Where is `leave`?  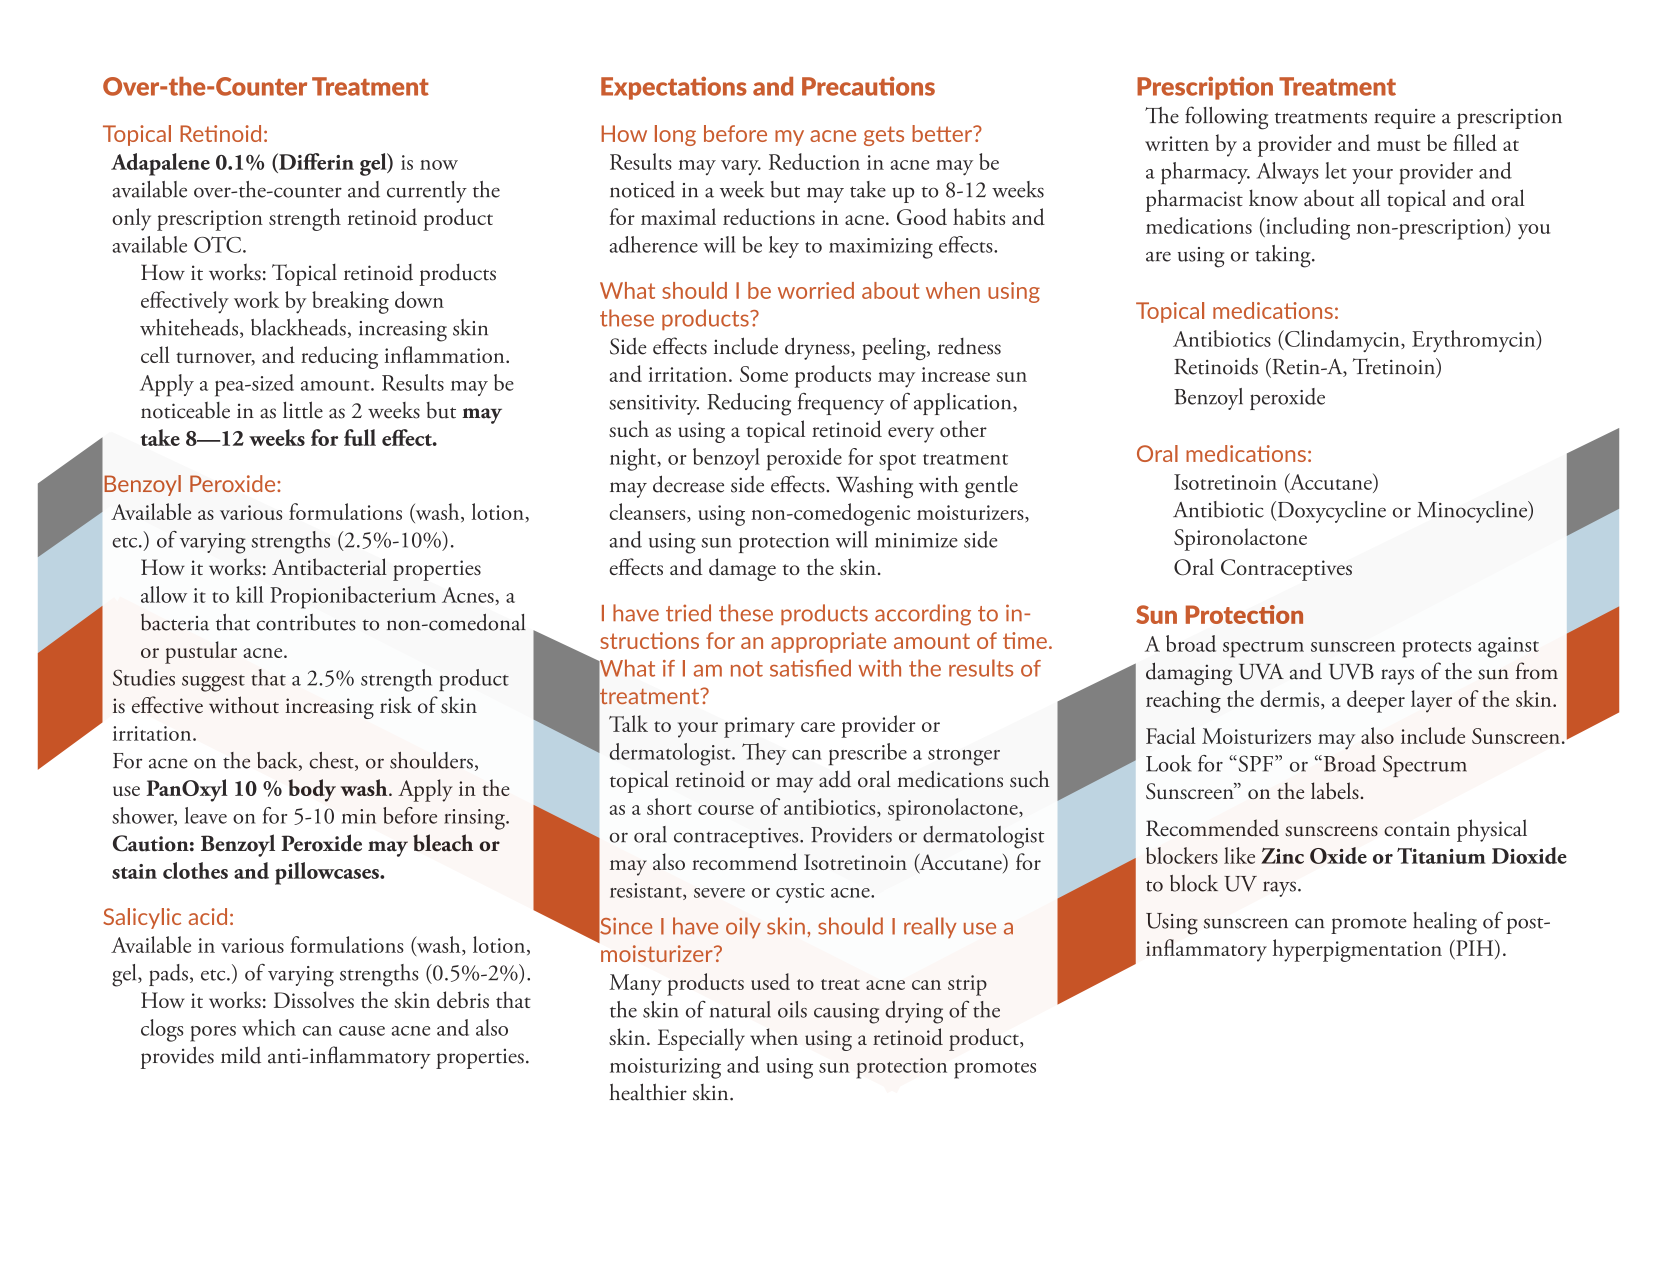 leave is located at coordinates (206, 815).
